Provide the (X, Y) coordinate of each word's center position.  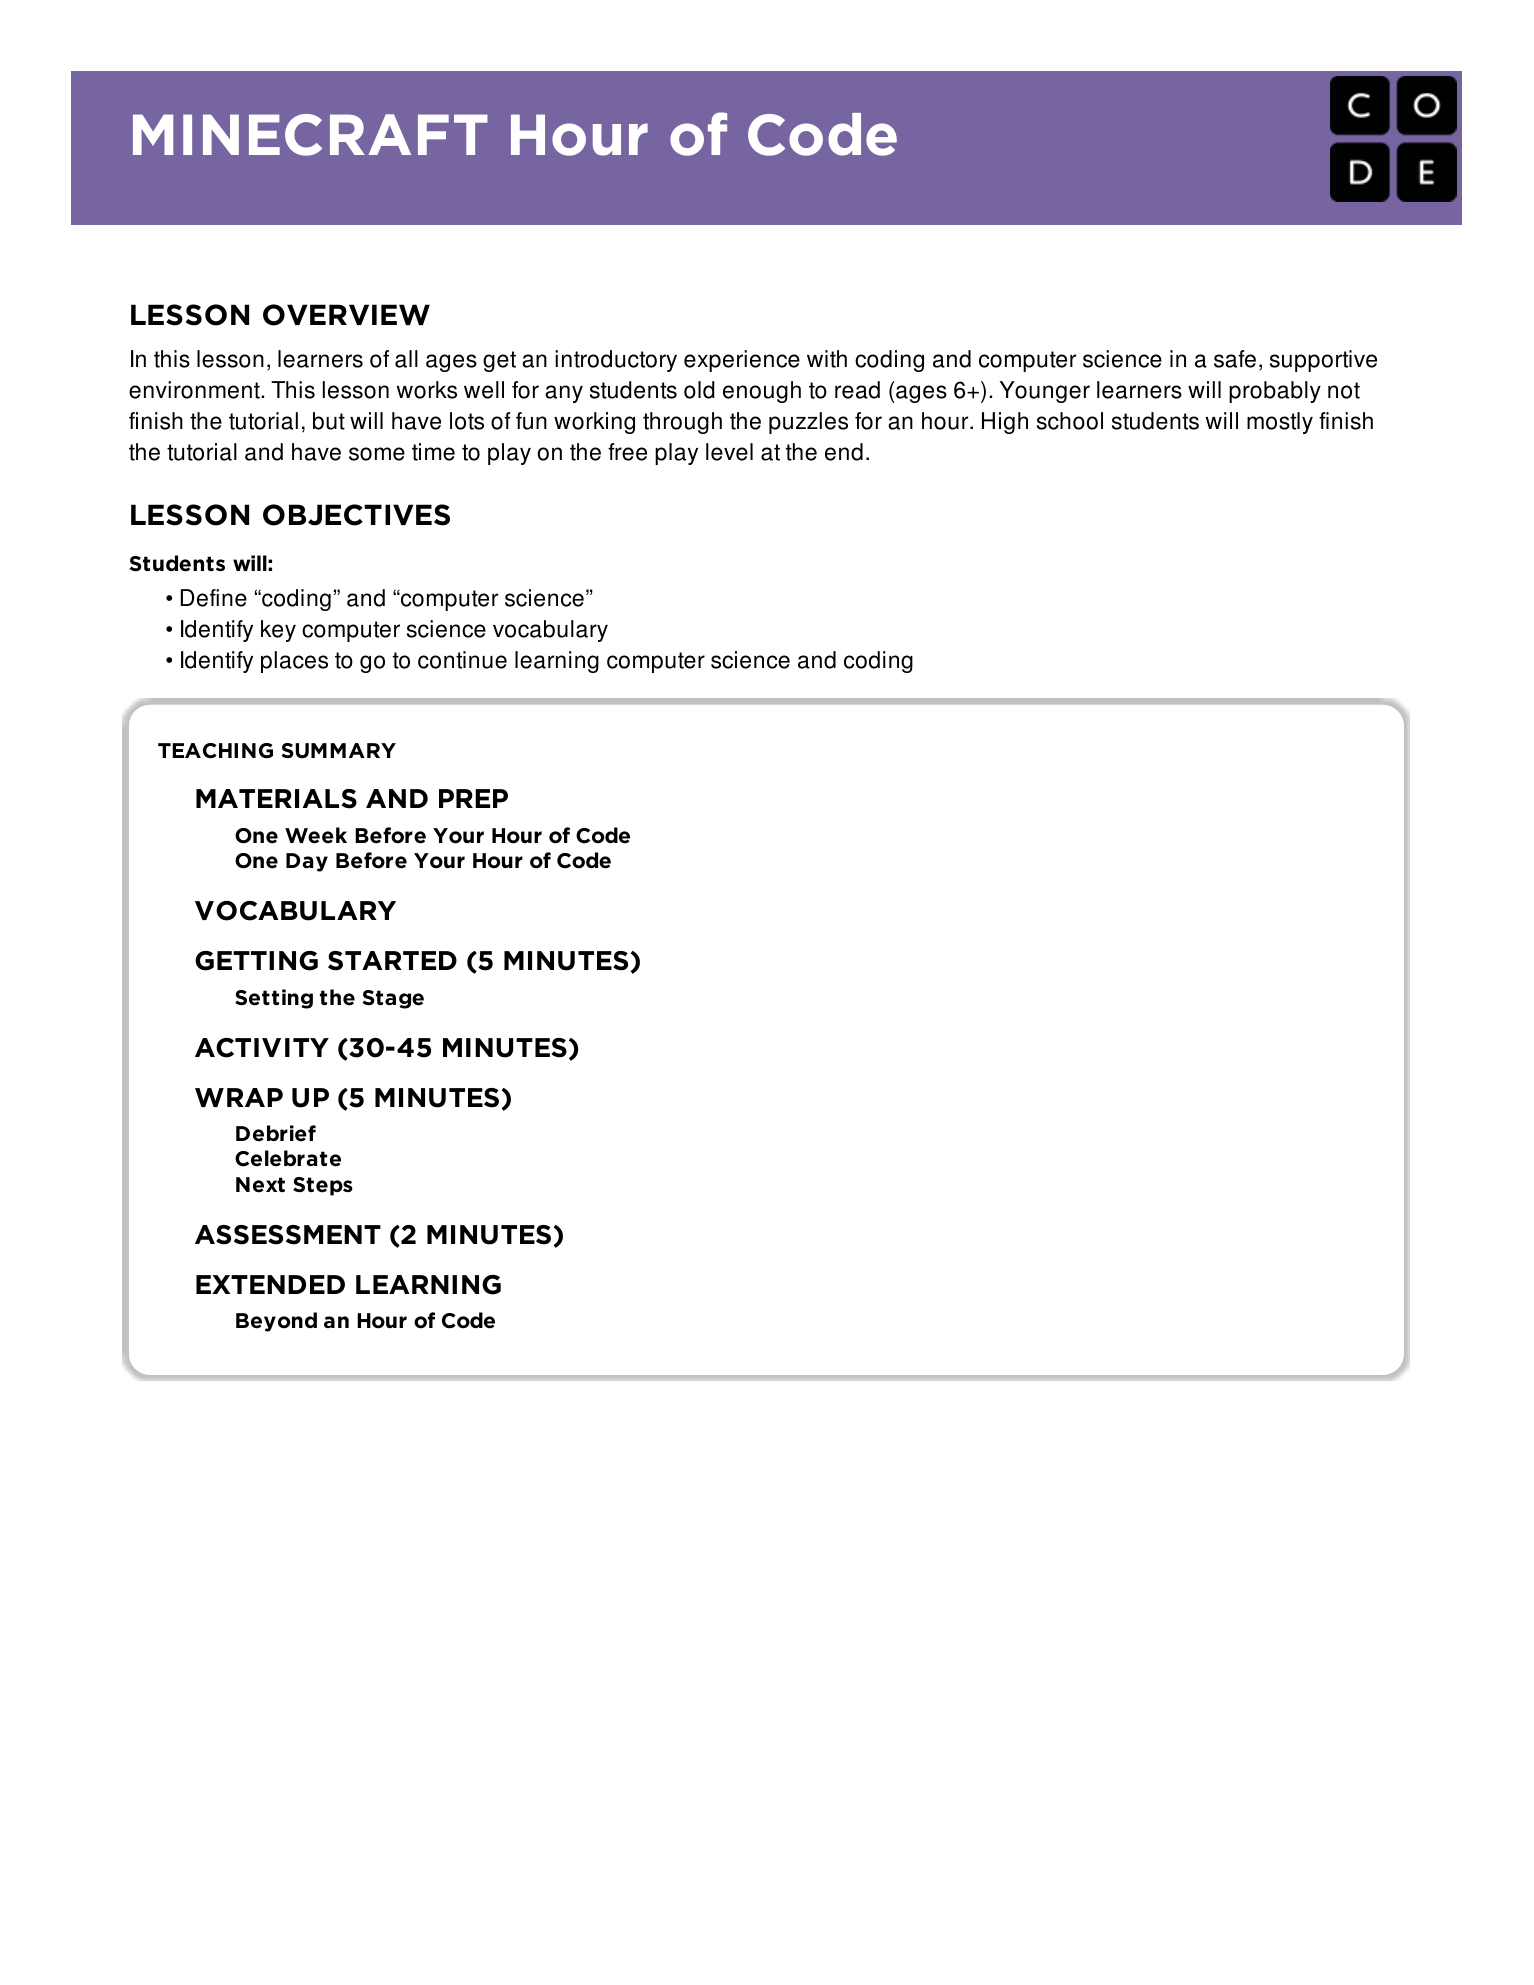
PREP (473, 798)
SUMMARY (338, 751)
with (827, 359)
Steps (323, 1186)
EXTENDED (270, 1284)
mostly (1280, 423)
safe (1235, 359)
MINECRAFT (310, 135)
